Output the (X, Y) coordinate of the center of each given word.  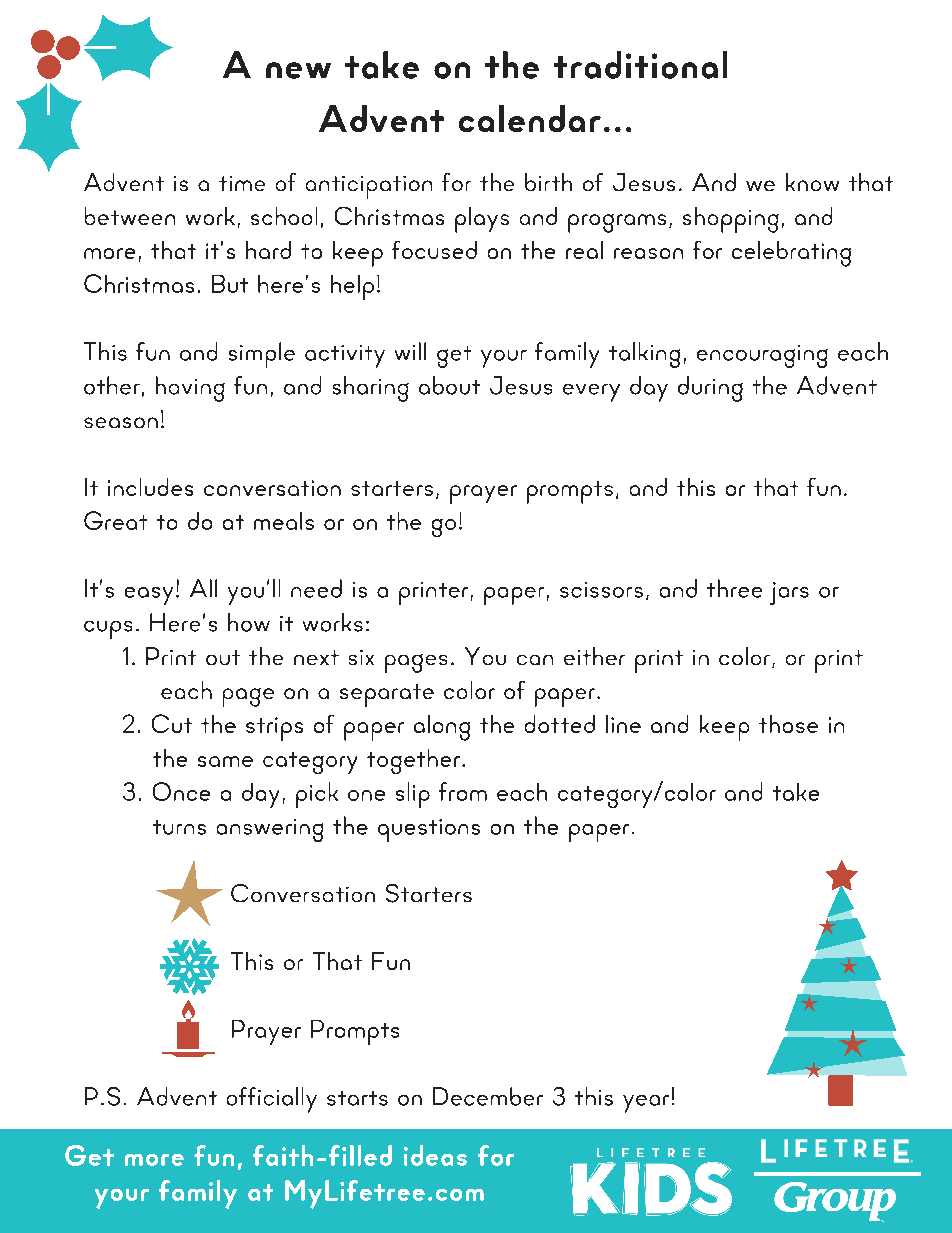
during (710, 389)
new (298, 70)
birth (548, 182)
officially (272, 1100)
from (463, 791)
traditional (640, 65)
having (190, 389)
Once (181, 791)
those (788, 724)
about (449, 385)
